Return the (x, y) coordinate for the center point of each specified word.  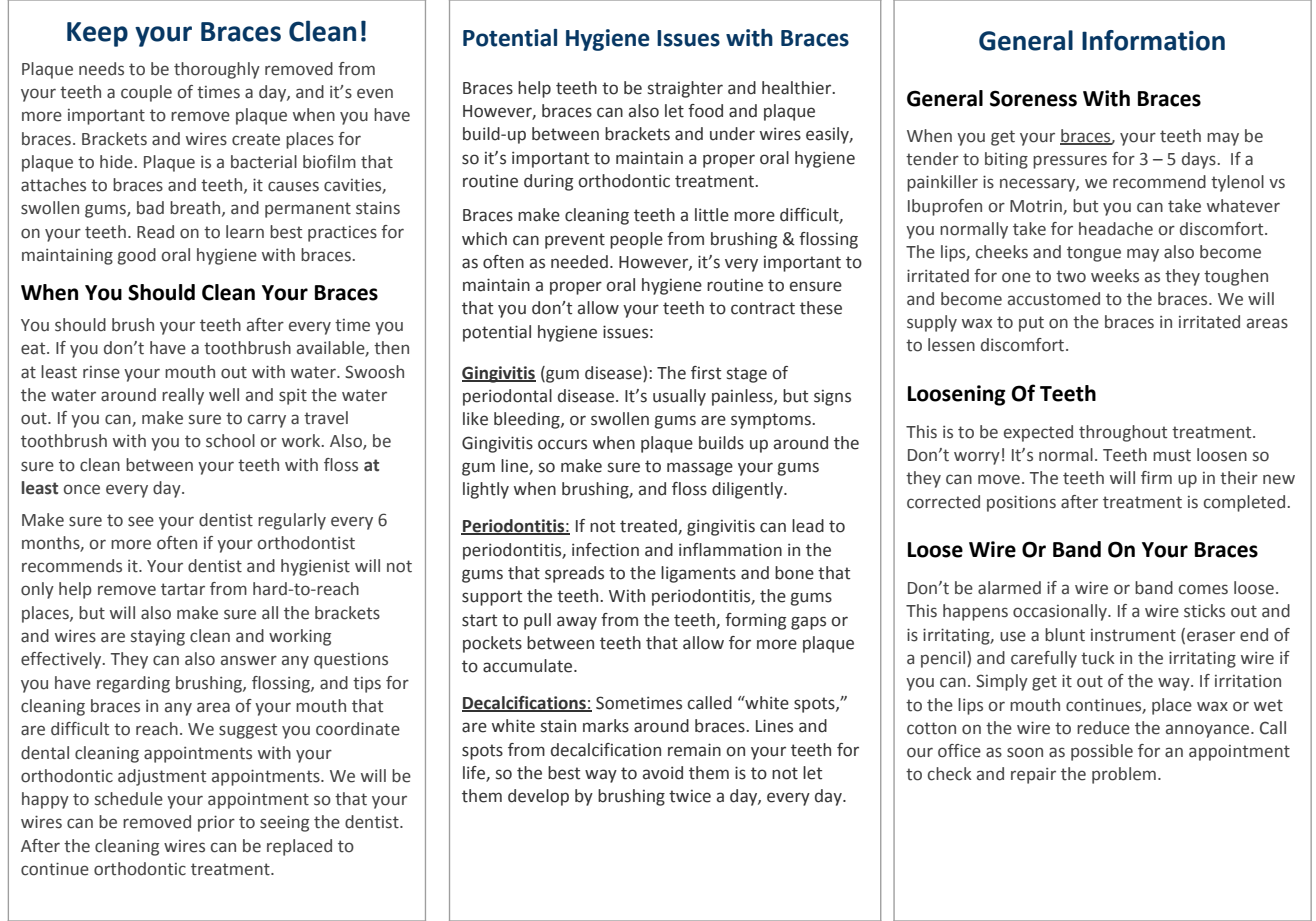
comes (1203, 589)
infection (605, 550)
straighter (685, 89)
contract (763, 308)
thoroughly (217, 70)
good (137, 256)
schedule (129, 799)
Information (1153, 40)
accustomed (1054, 299)
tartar (183, 589)
